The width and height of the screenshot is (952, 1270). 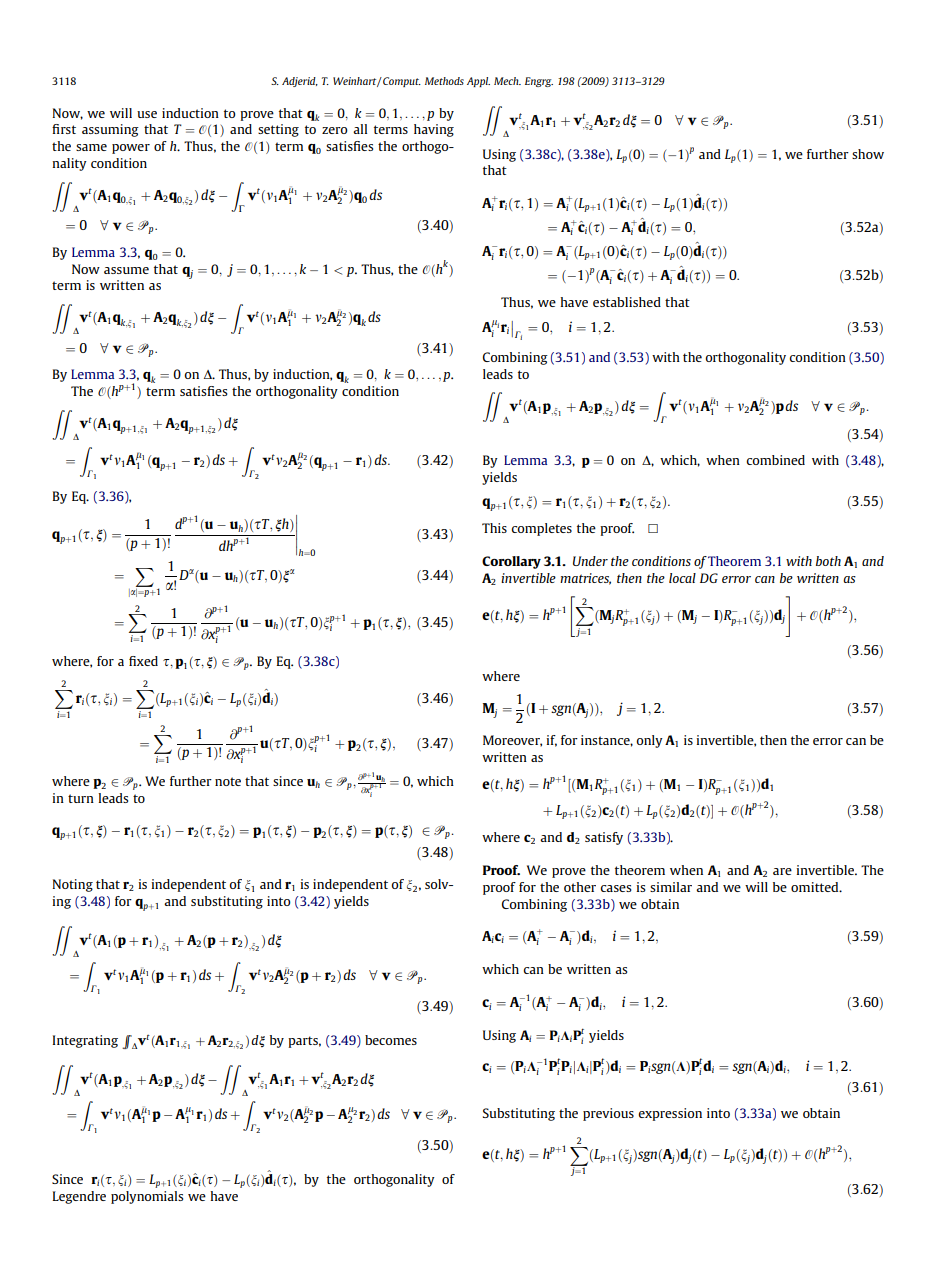 I want to click on are, so click(x=782, y=871).
